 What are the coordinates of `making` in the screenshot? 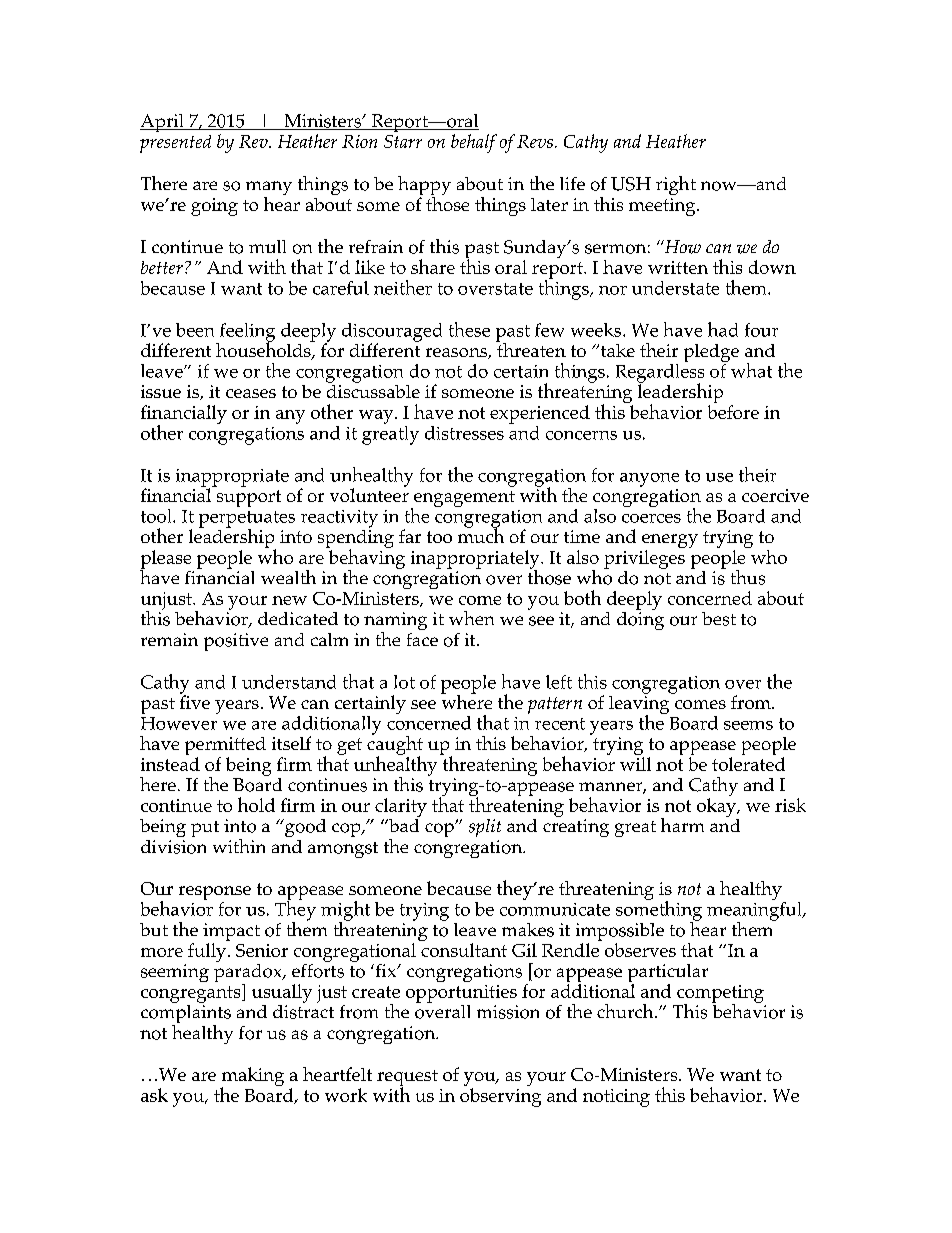 It's located at (252, 1078).
